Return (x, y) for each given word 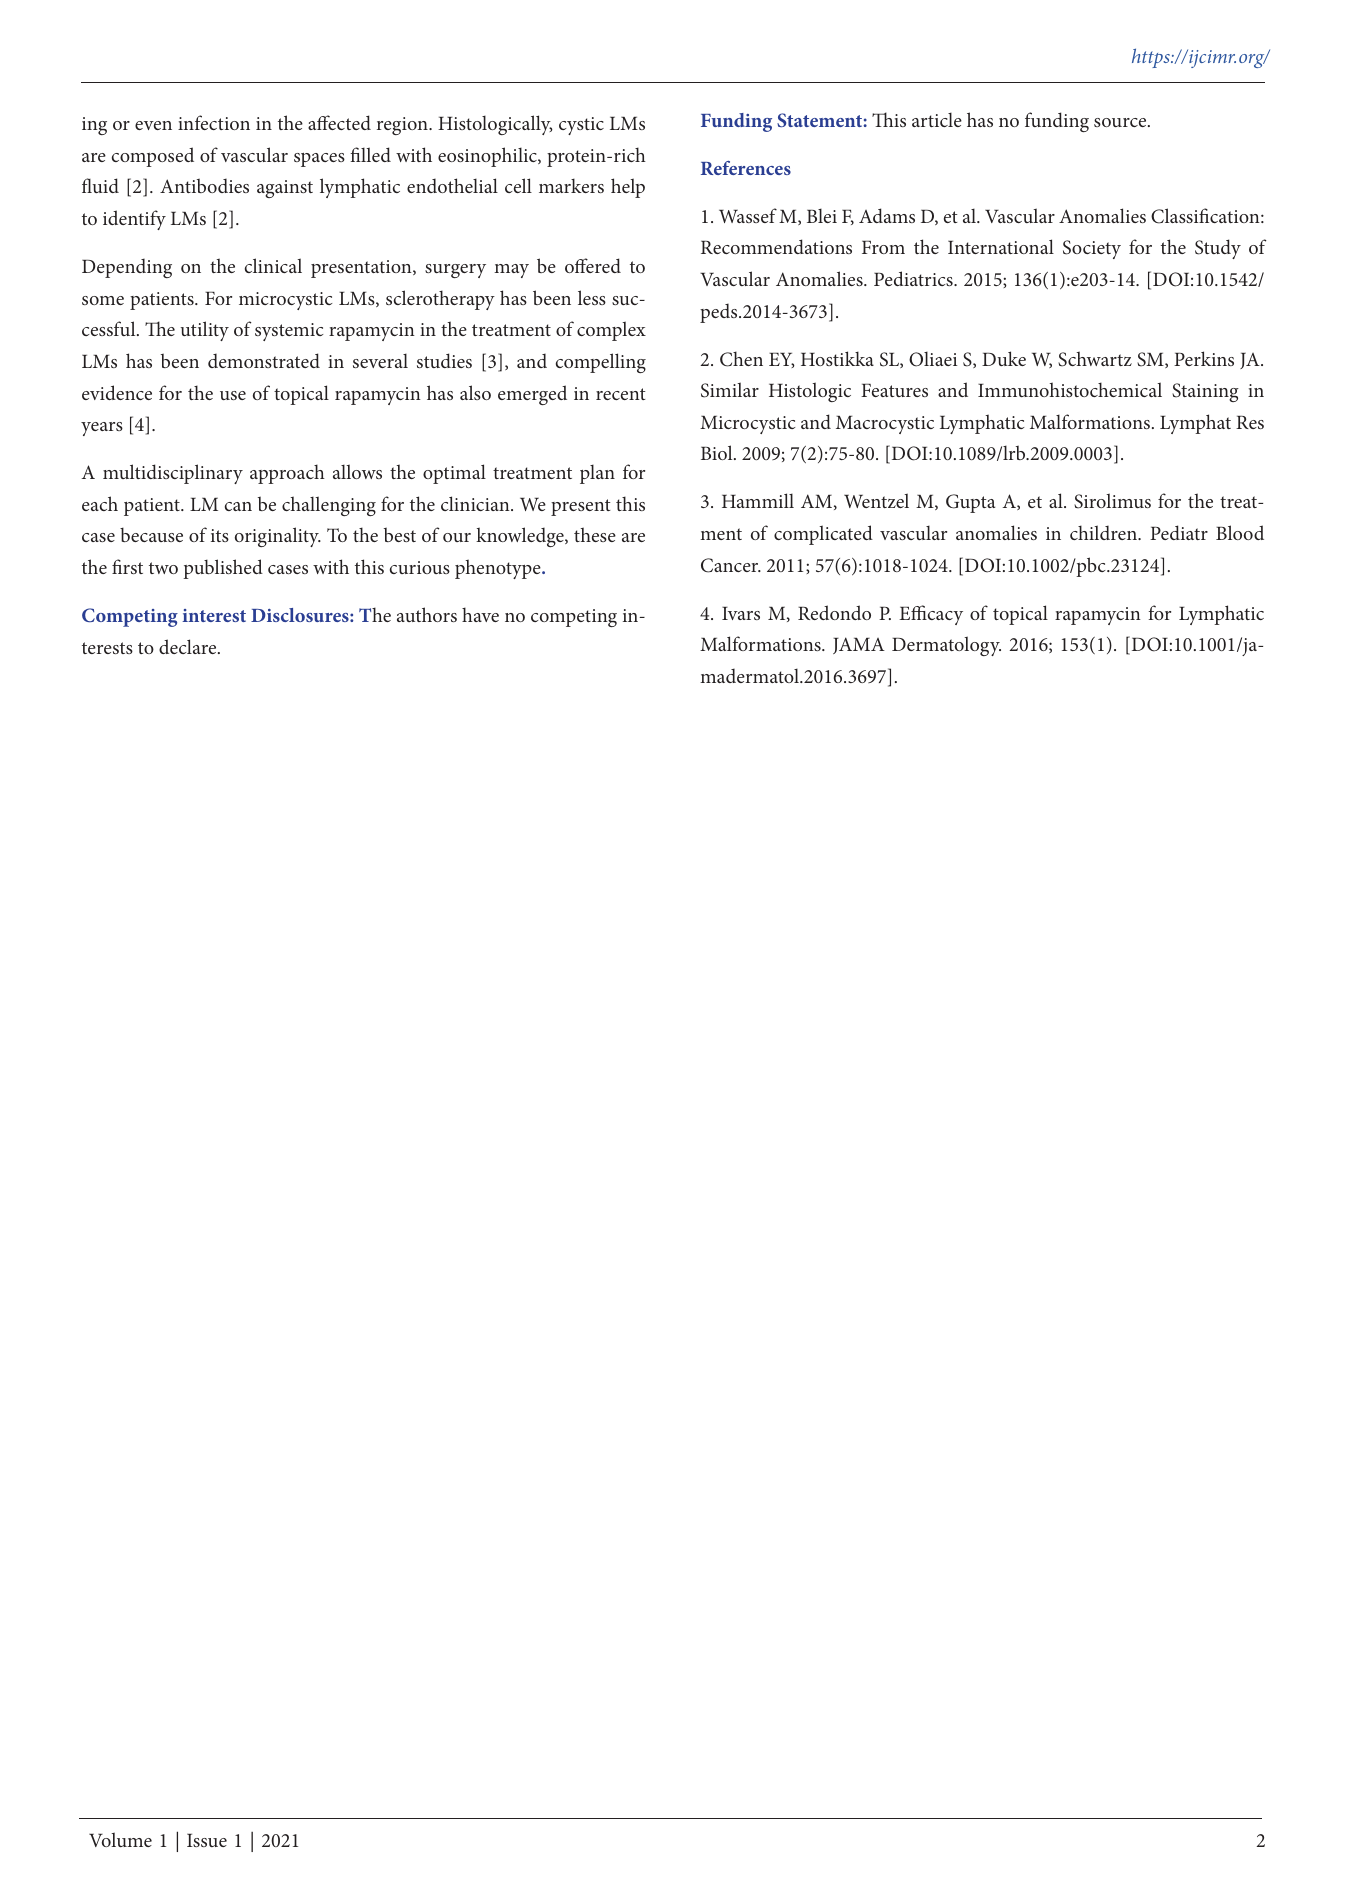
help (628, 188)
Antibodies (204, 185)
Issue (207, 1840)
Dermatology (946, 646)
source (1121, 122)
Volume (120, 1839)
